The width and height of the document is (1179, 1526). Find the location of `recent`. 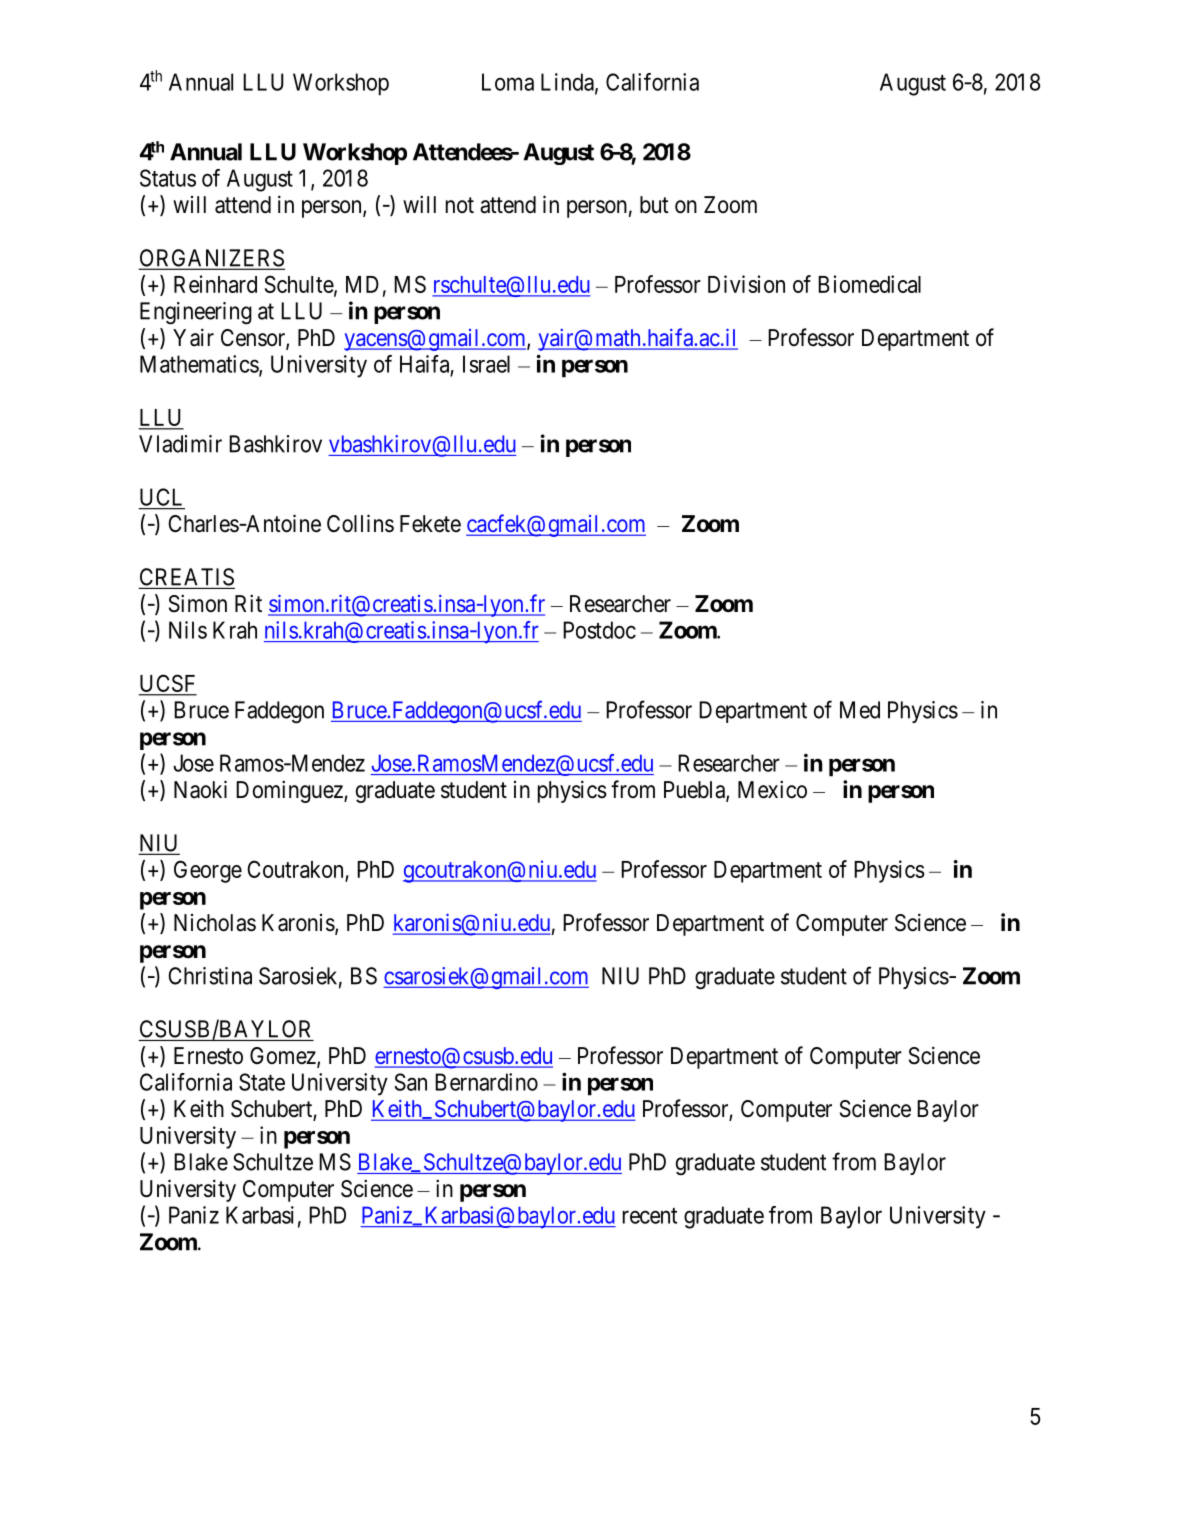

recent is located at coordinates (650, 1216).
